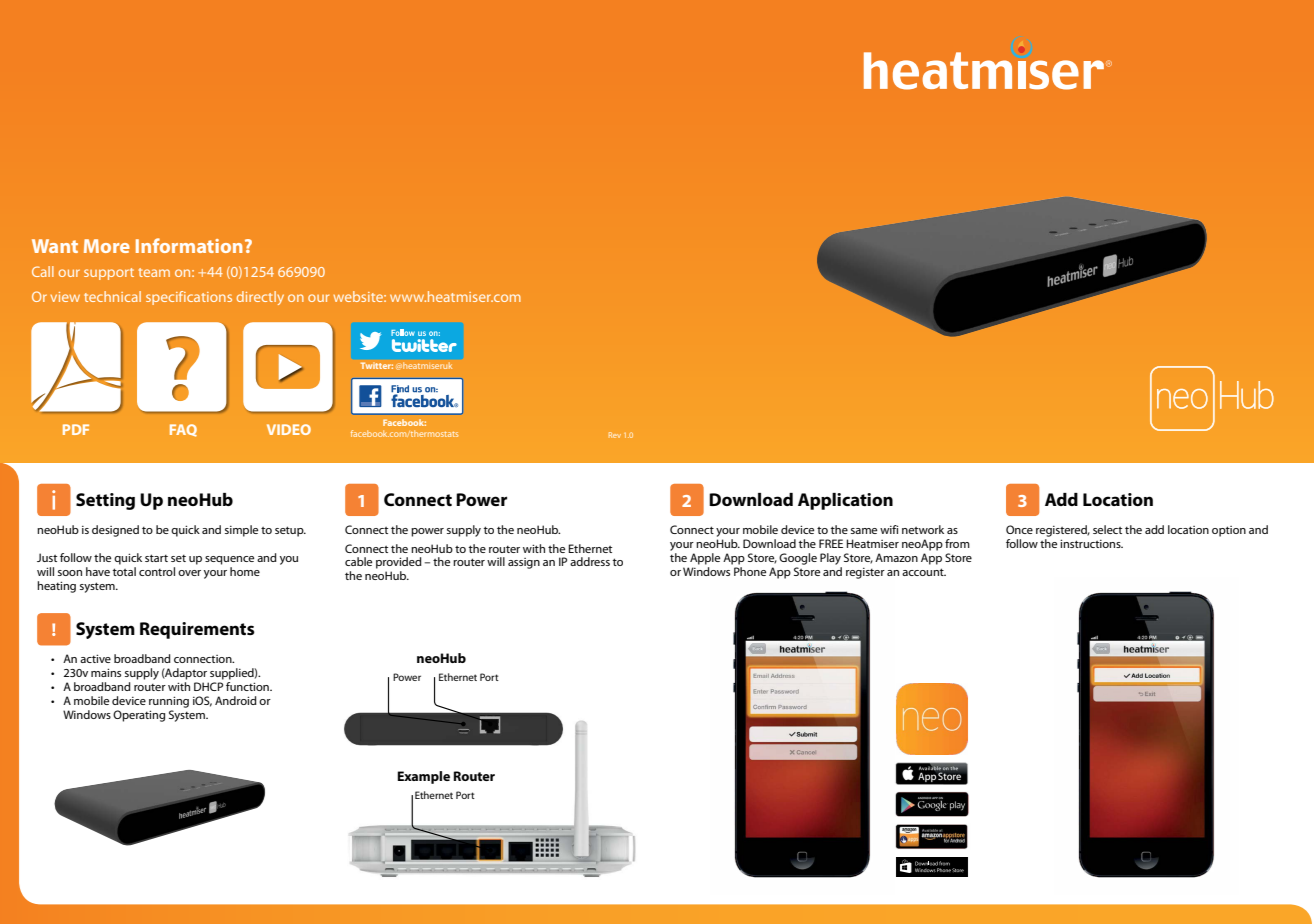 The width and height of the screenshot is (1314, 924). Describe the element at coordinates (749, 570) in the screenshot. I see `Phone` at that location.
